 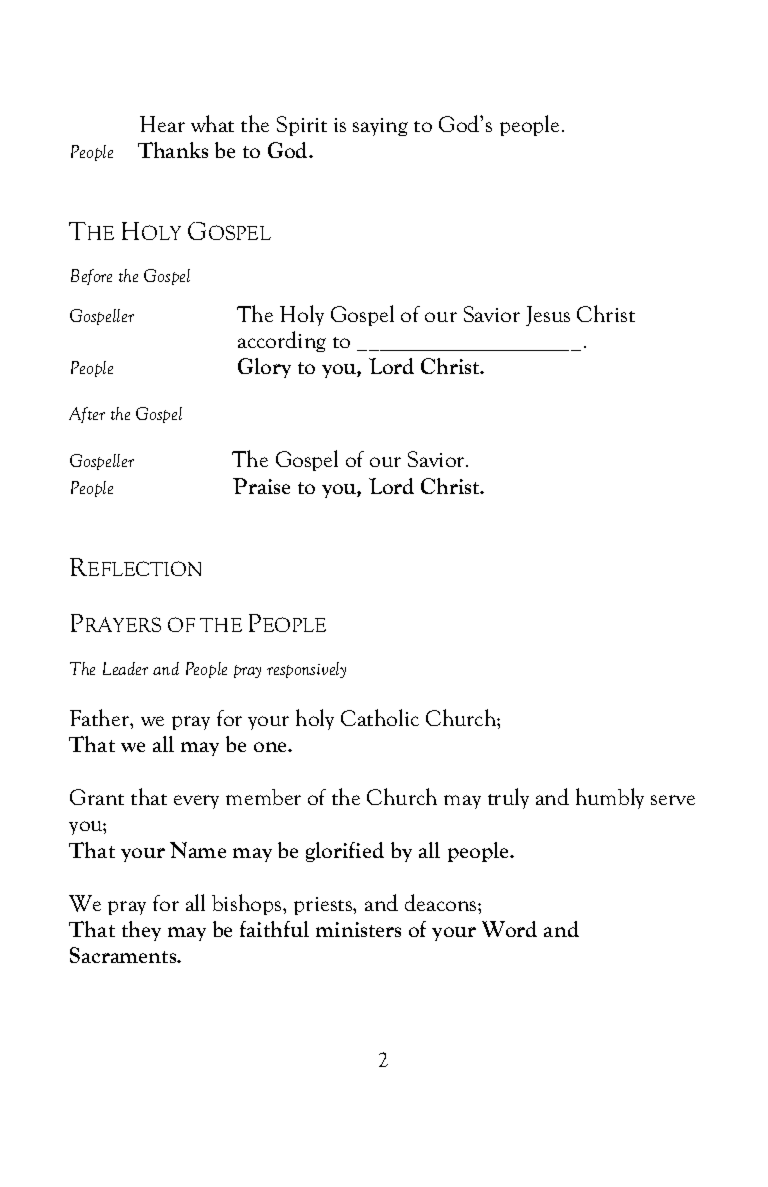 What do you see at coordinates (173, 150) in the screenshot?
I see `Thanks` at bounding box center [173, 150].
